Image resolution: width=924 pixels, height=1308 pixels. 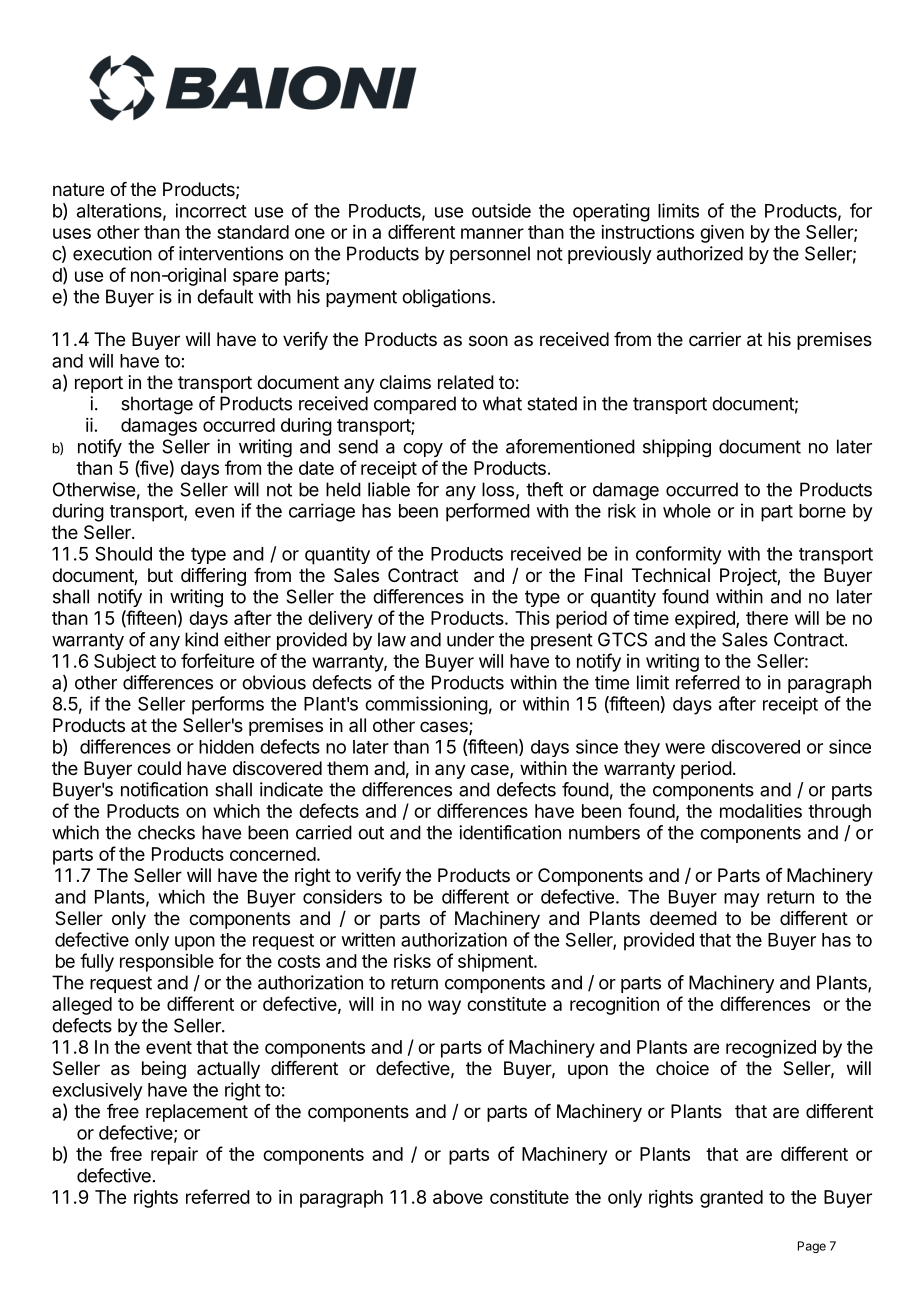 What do you see at coordinates (157, 405) in the screenshot?
I see `shortage` at bounding box center [157, 405].
